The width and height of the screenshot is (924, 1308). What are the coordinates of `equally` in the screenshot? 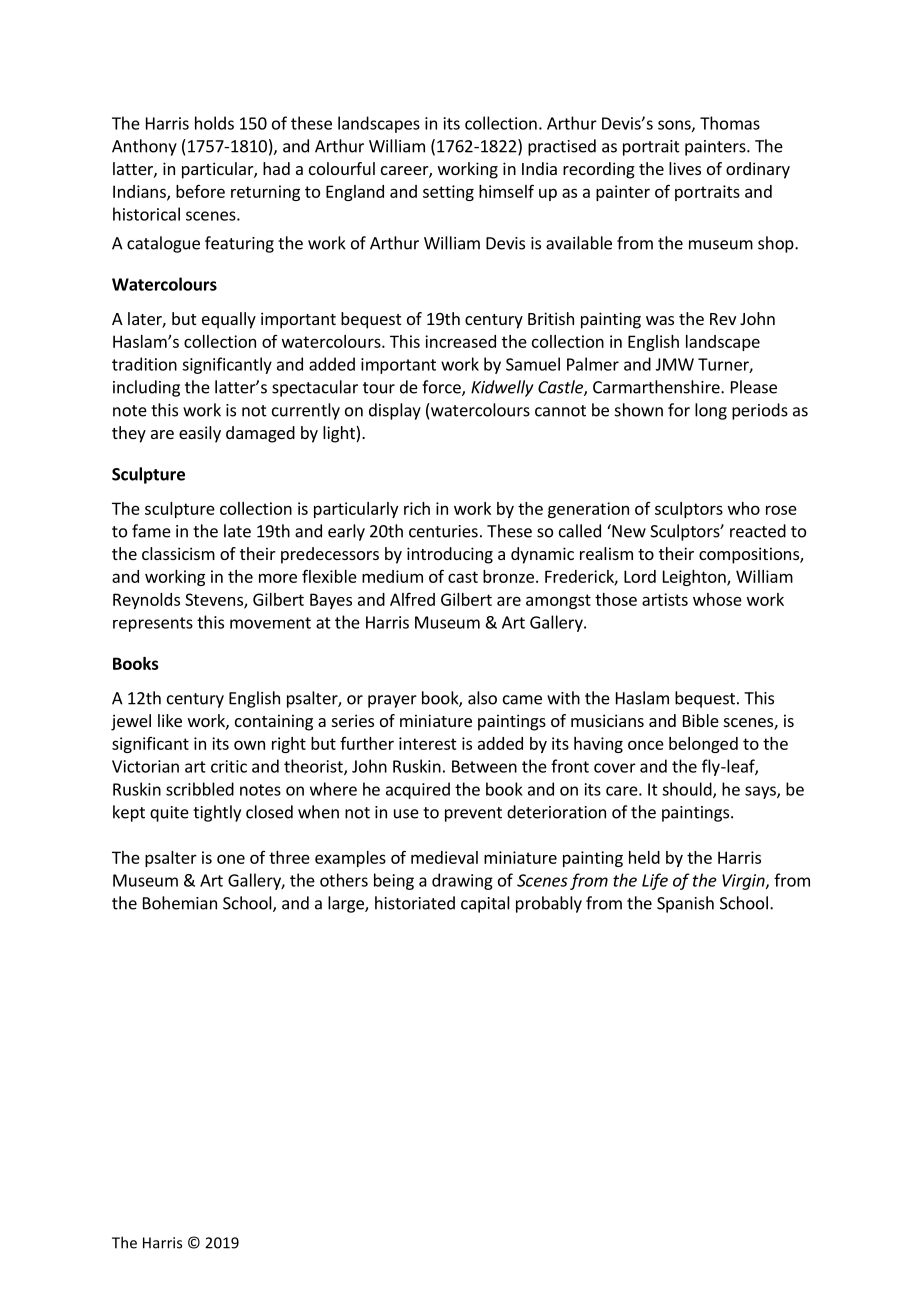 It's located at (229, 320).
